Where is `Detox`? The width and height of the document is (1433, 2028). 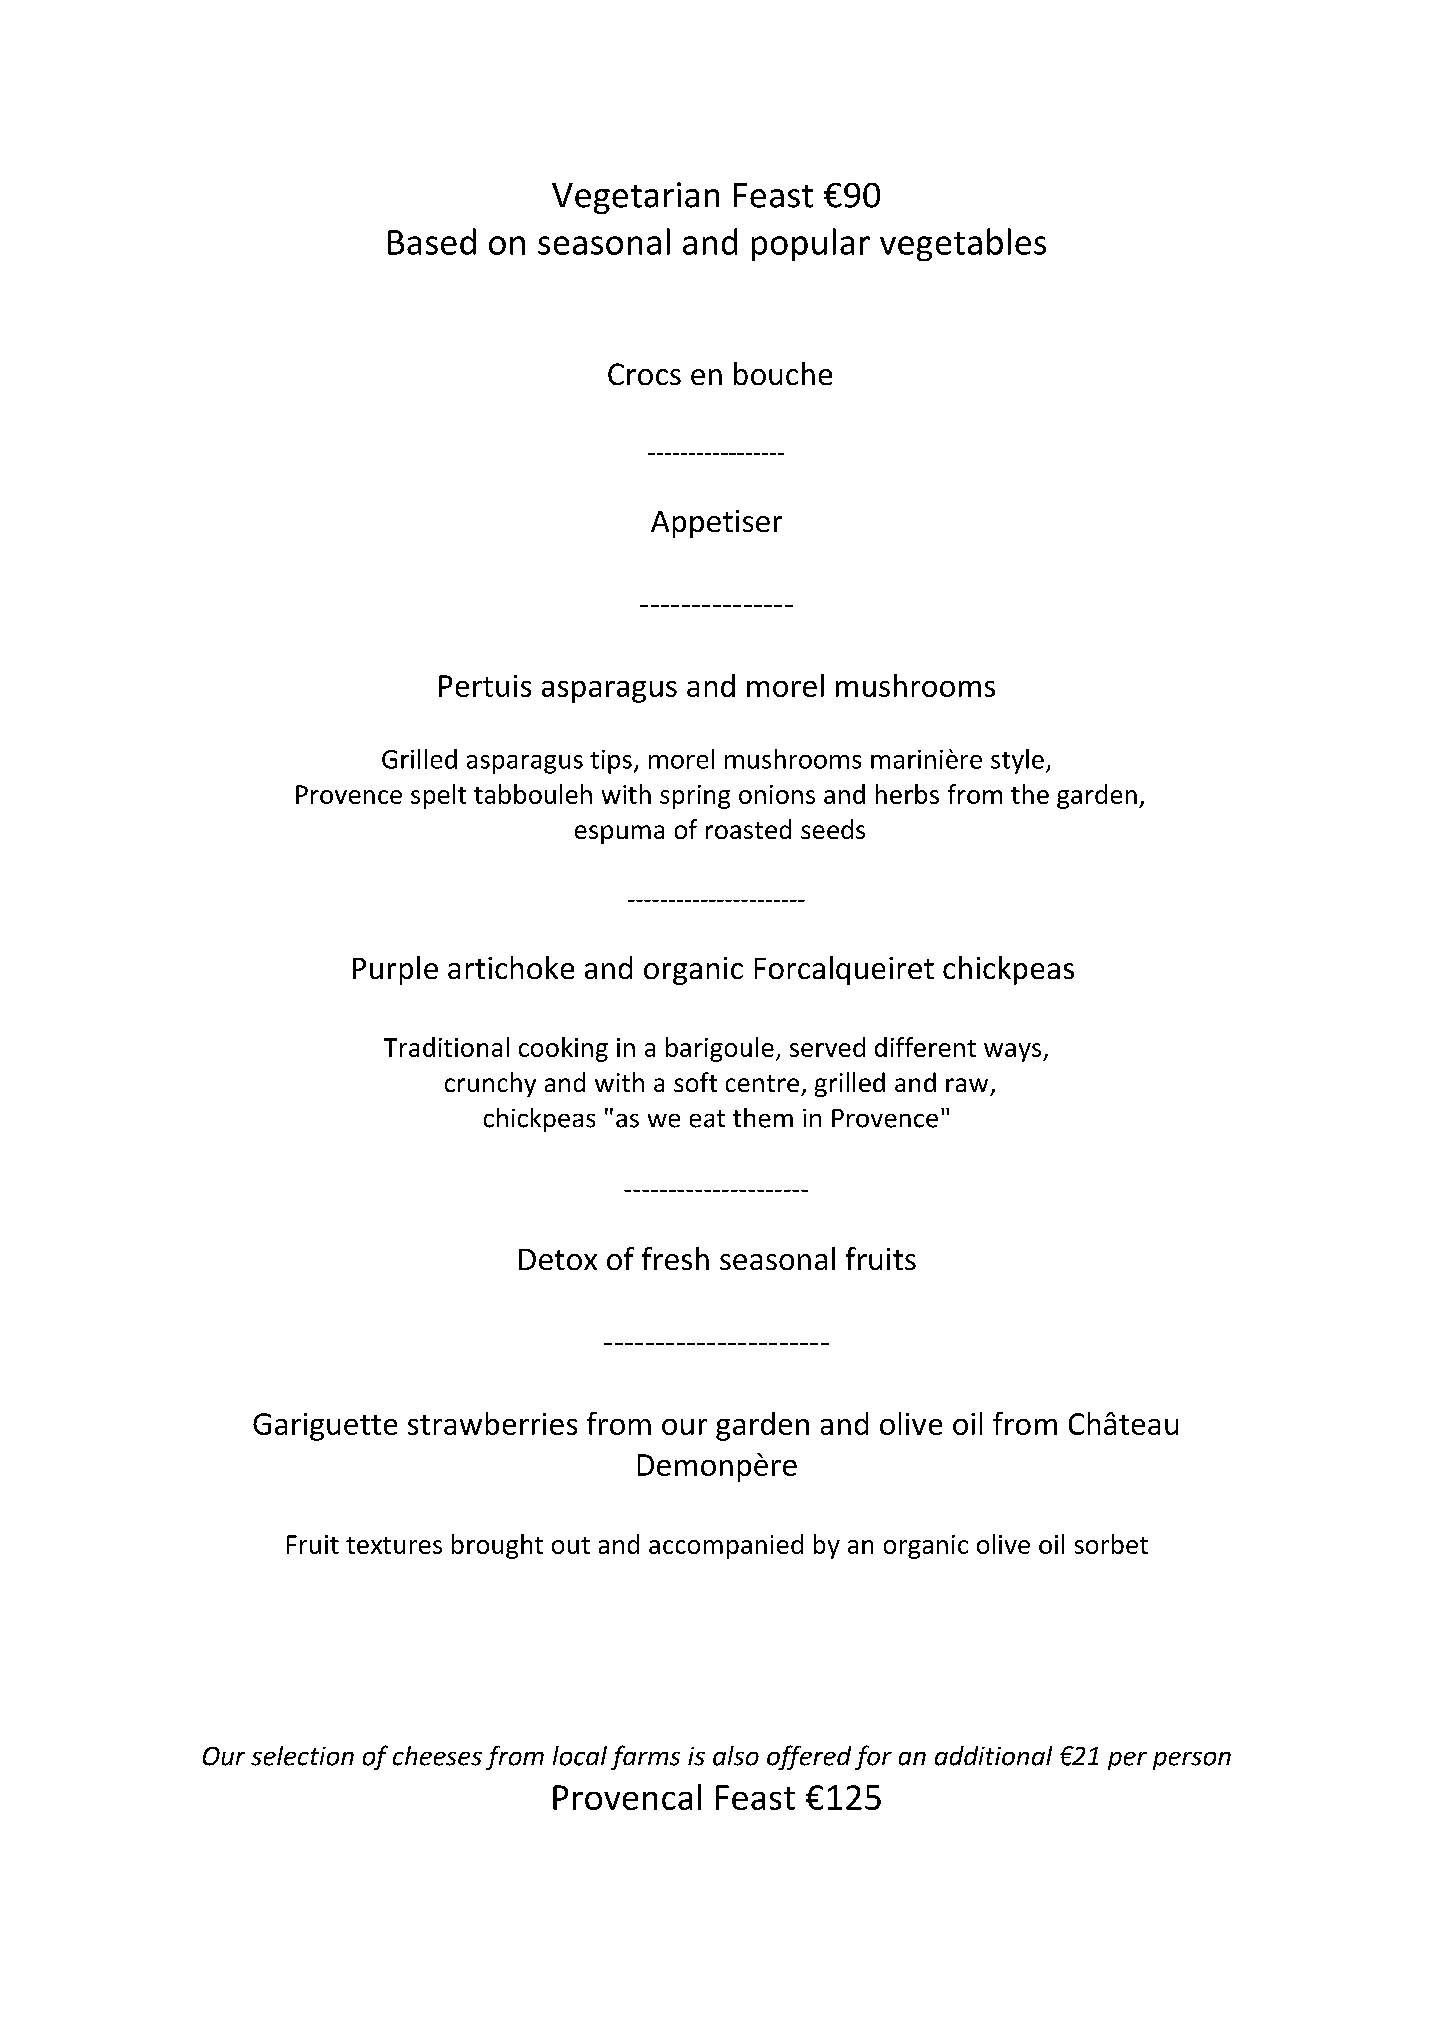 Detox is located at coordinates (558, 1259).
